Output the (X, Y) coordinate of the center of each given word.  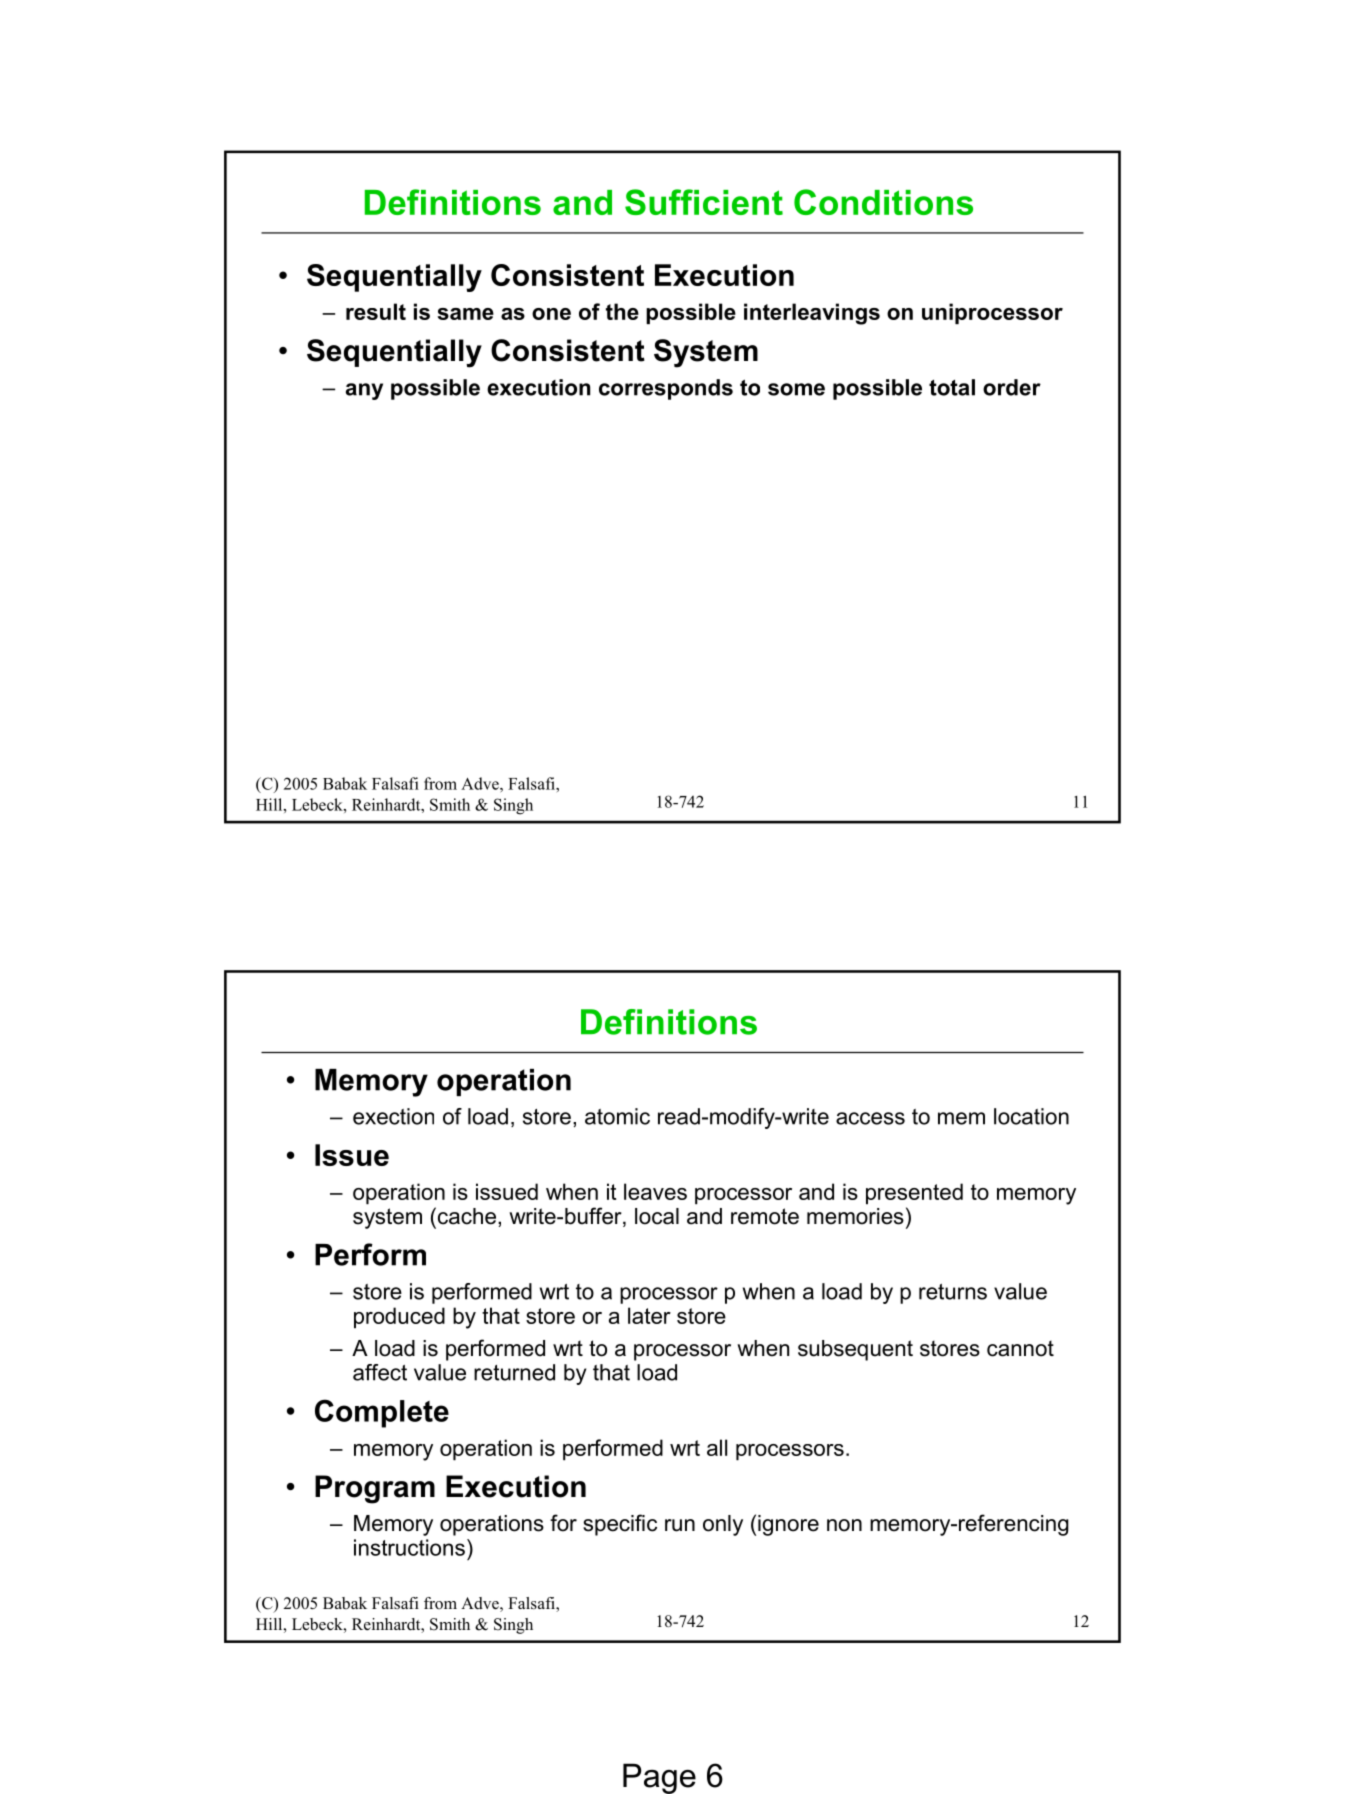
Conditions (883, 202)
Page (659, 1778)
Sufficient (704, 202)
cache (465, 1216)
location (1031, 1116)
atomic (617, 1116)
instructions (409, 1547)
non (844, 1525)
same (465, 314)
